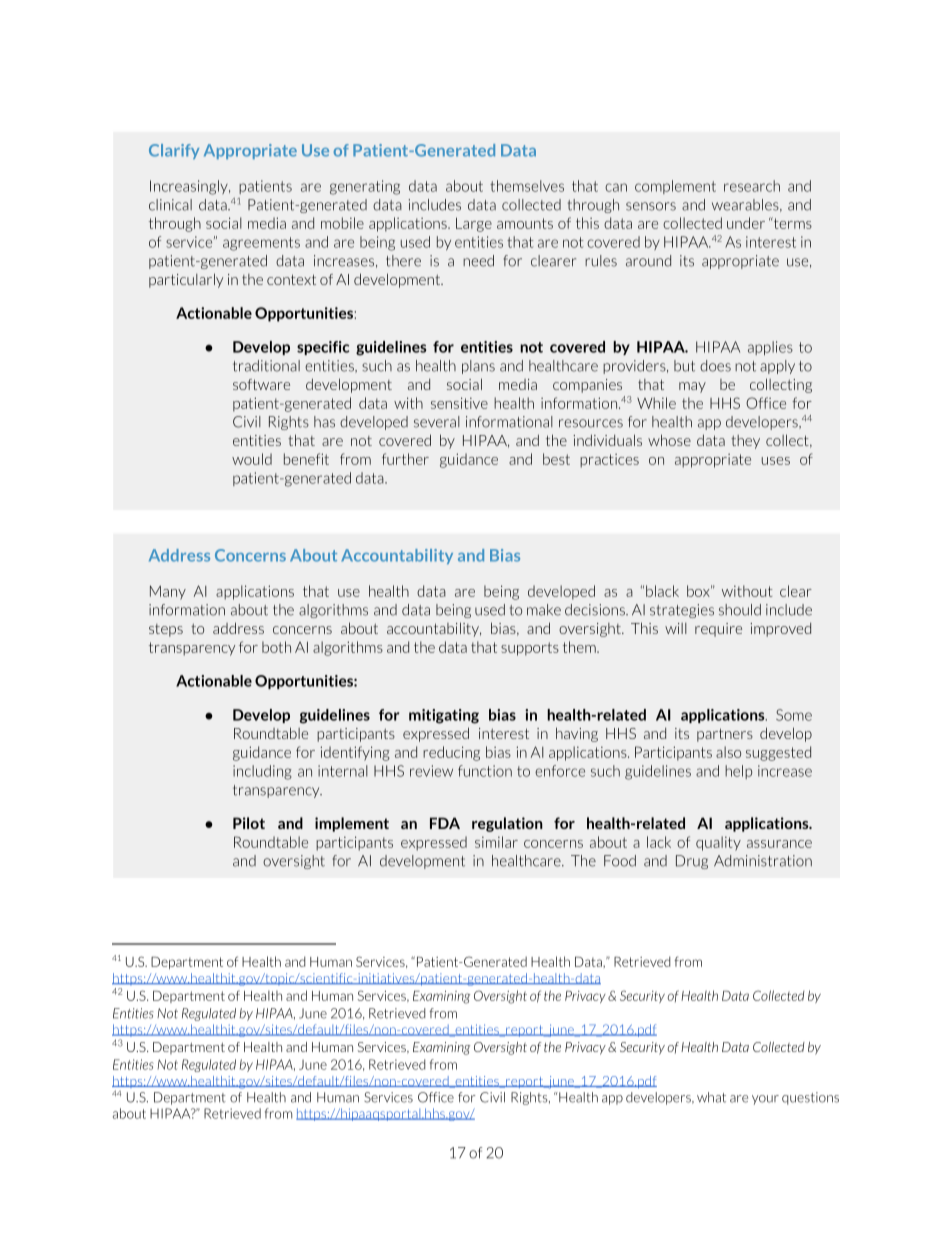  I want to click on what, so click(711, 1097).
